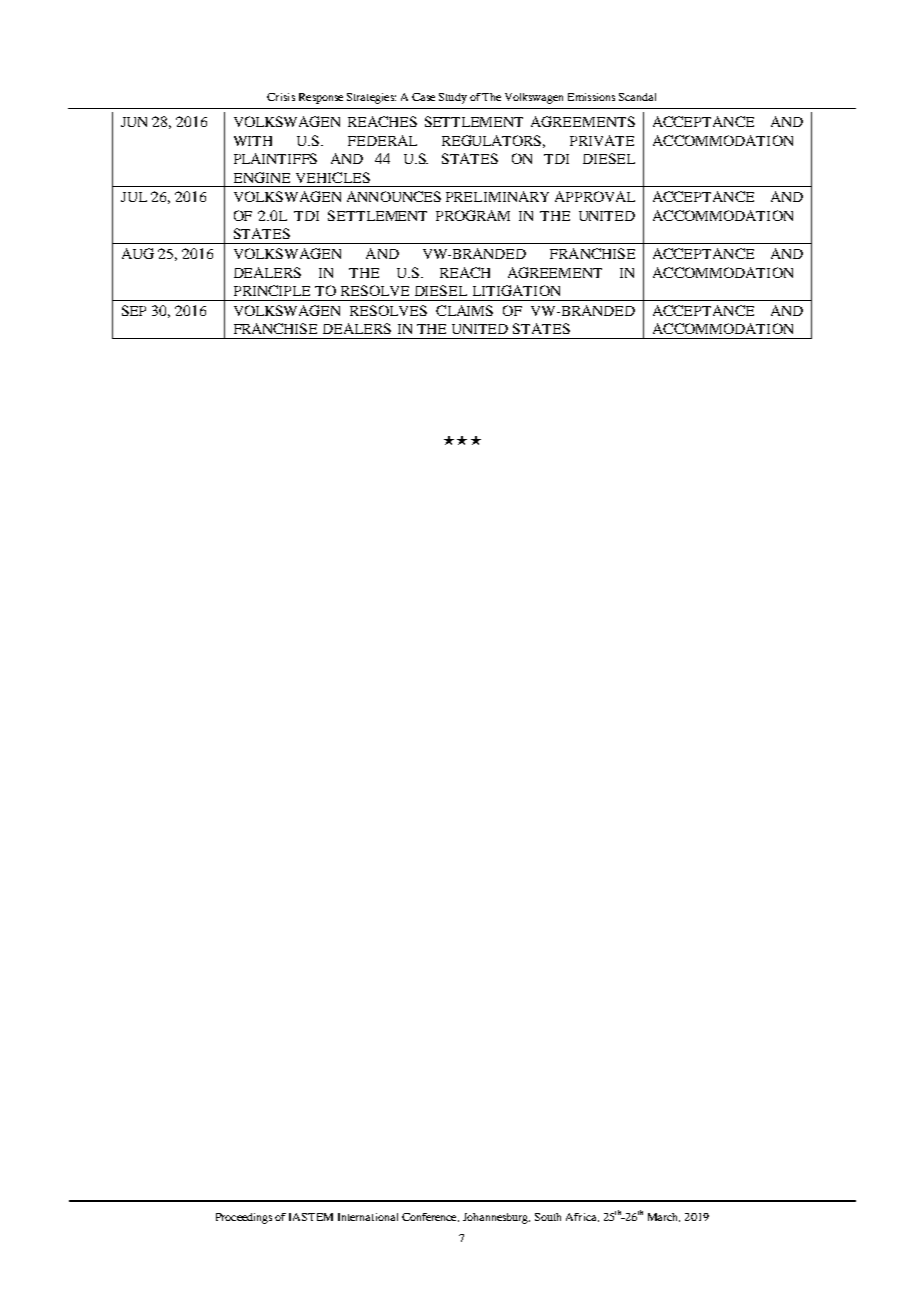  What do you see at coordinates (548, 1217) in the document?
I see `South` at bounding box center [548, 1217].
